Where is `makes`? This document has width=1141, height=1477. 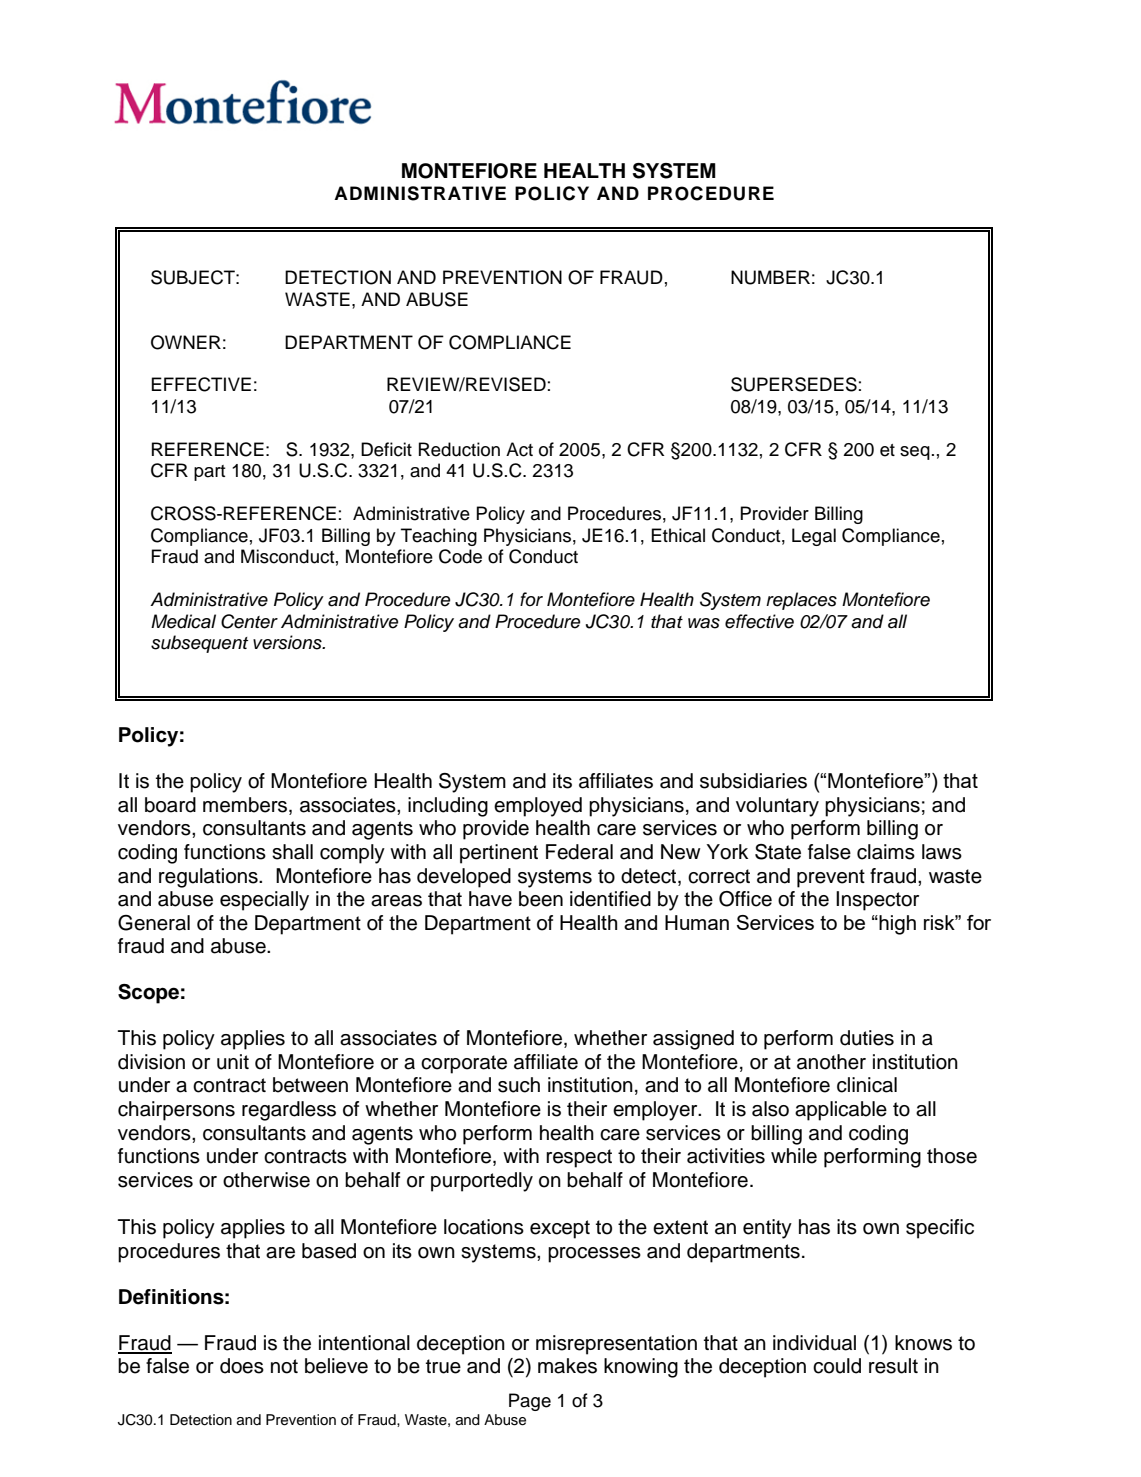
makes is located at coordinates (567, 1366).
